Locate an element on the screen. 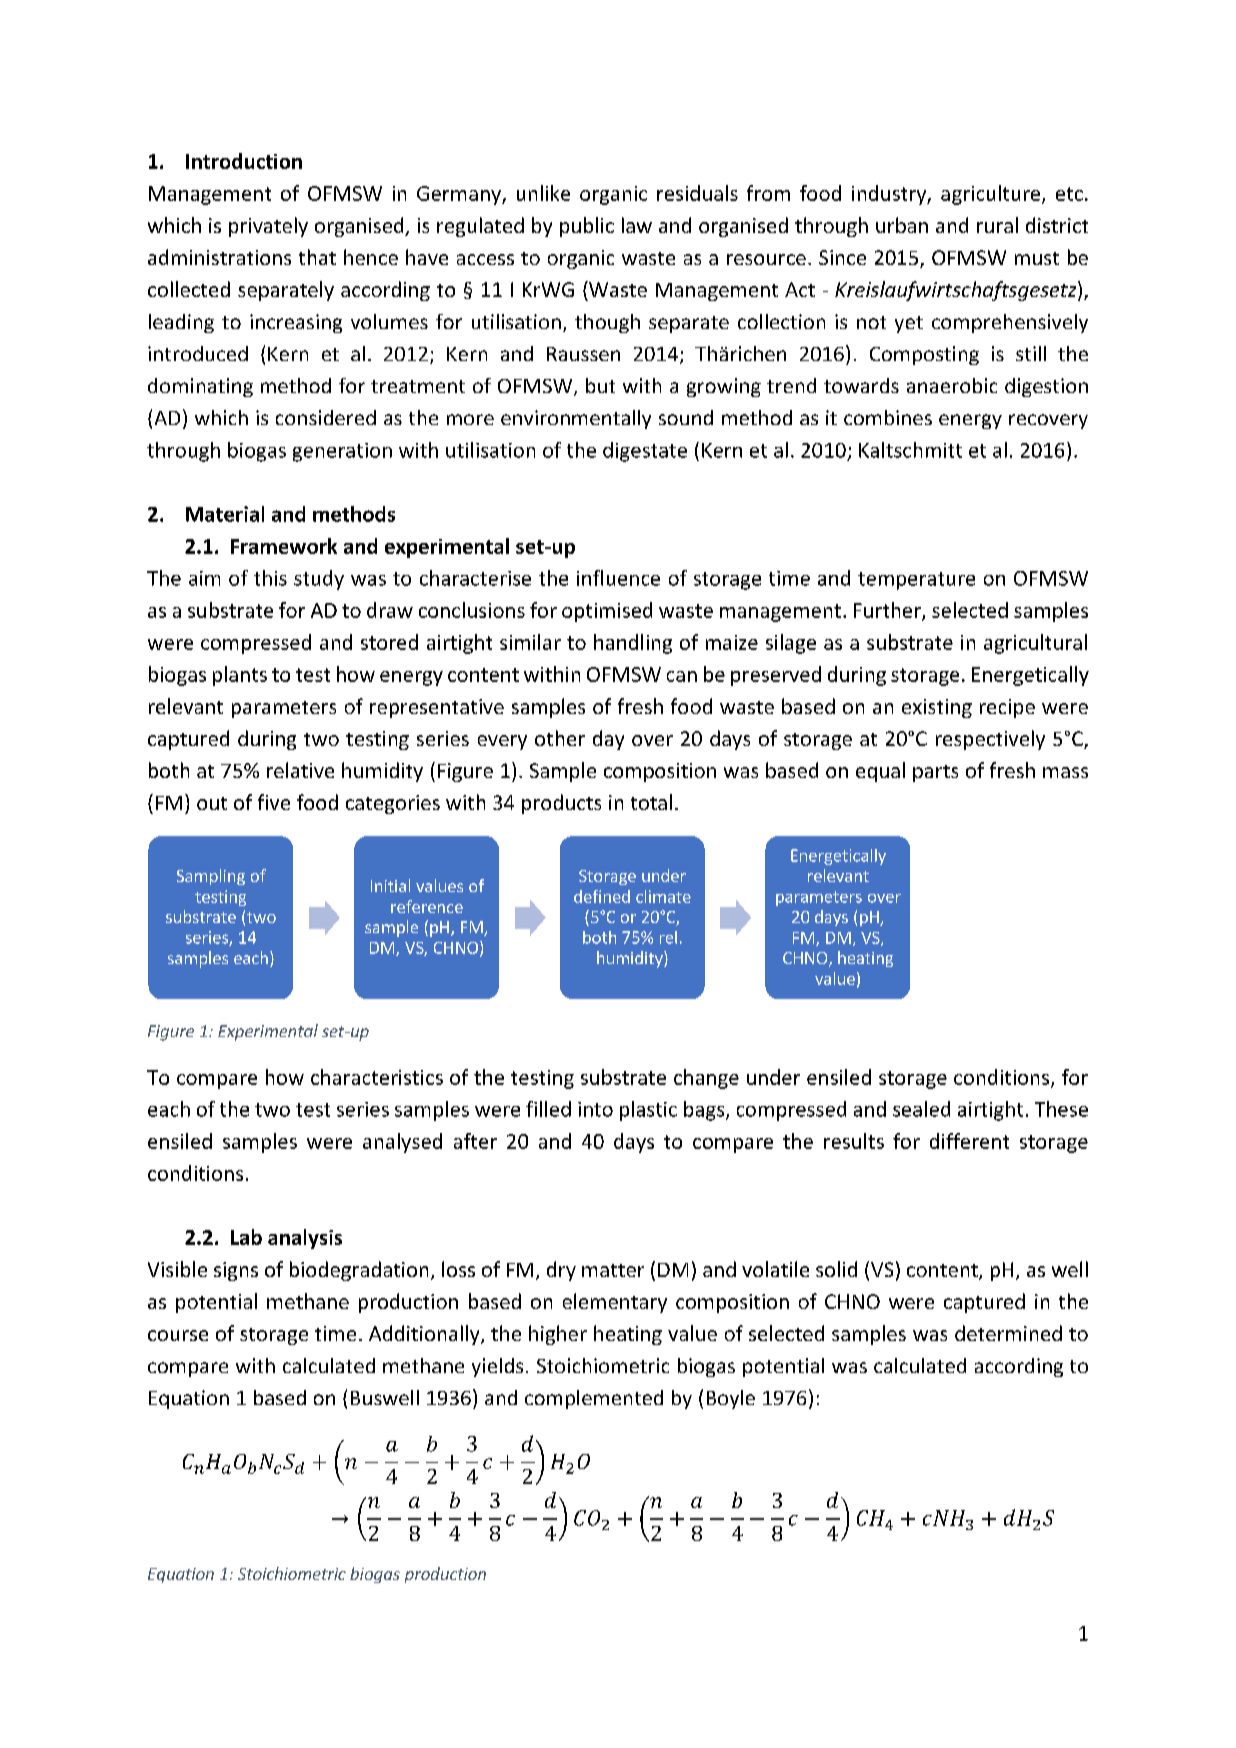 This screenshot has height=1748, width=1236. total is located at coordinates (651, 802).
